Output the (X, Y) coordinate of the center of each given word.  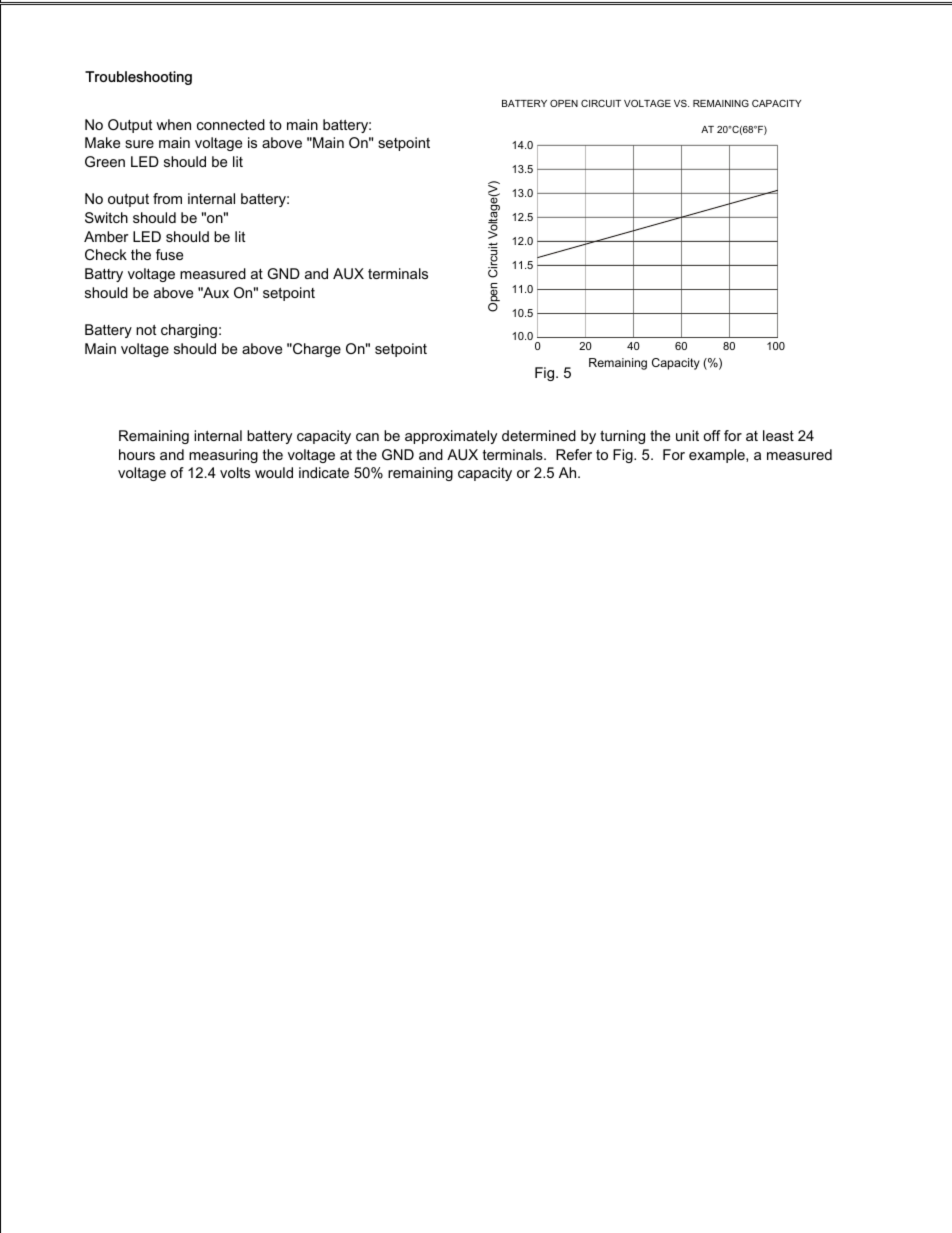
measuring (223, 456)
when (173, 124)
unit (687, 435)
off (712, 435)
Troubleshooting (138, 78)
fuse (169, 254)
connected (231, 124)
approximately (451, 437)
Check (106, 254)
